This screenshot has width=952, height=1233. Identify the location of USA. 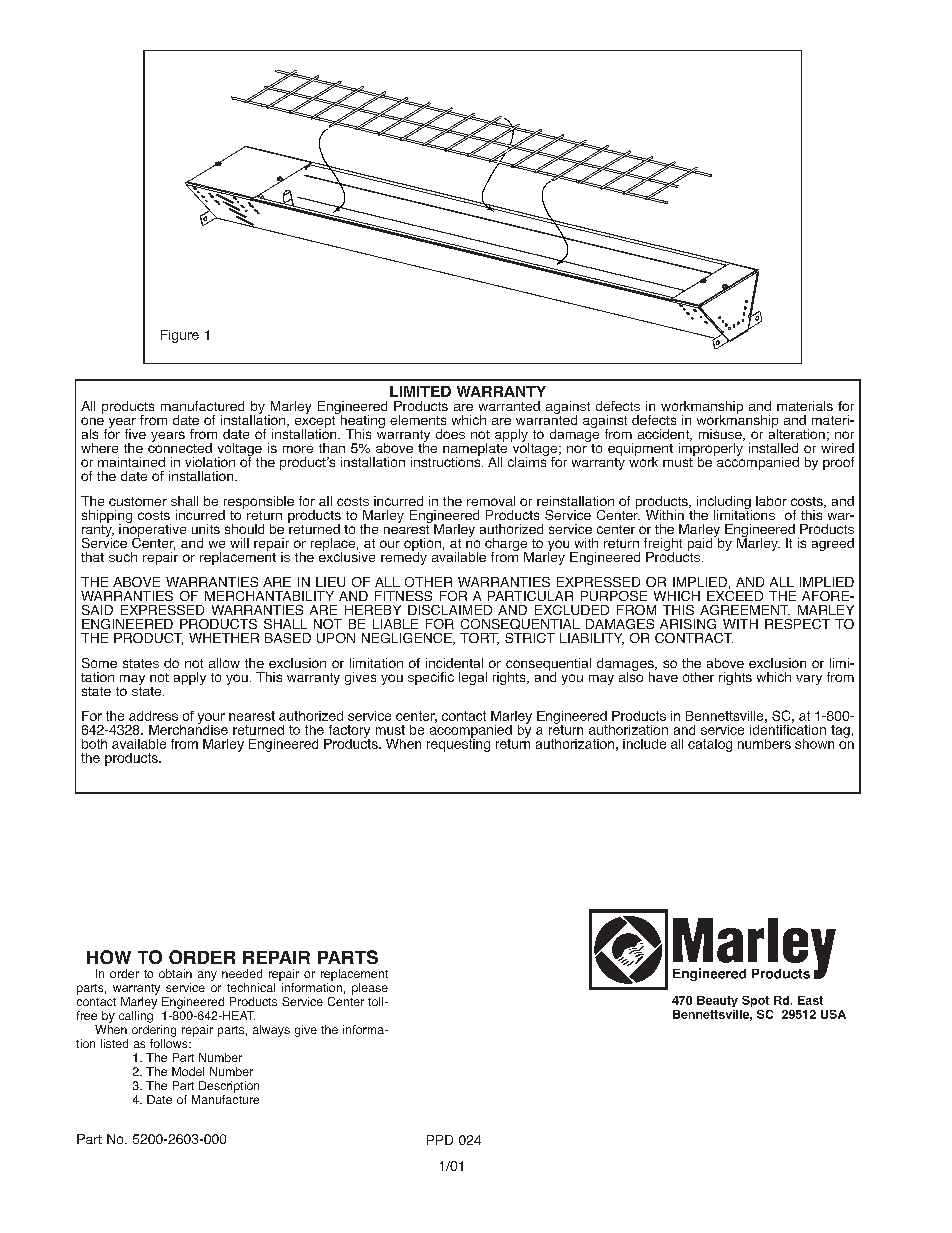
(833, 1014).
